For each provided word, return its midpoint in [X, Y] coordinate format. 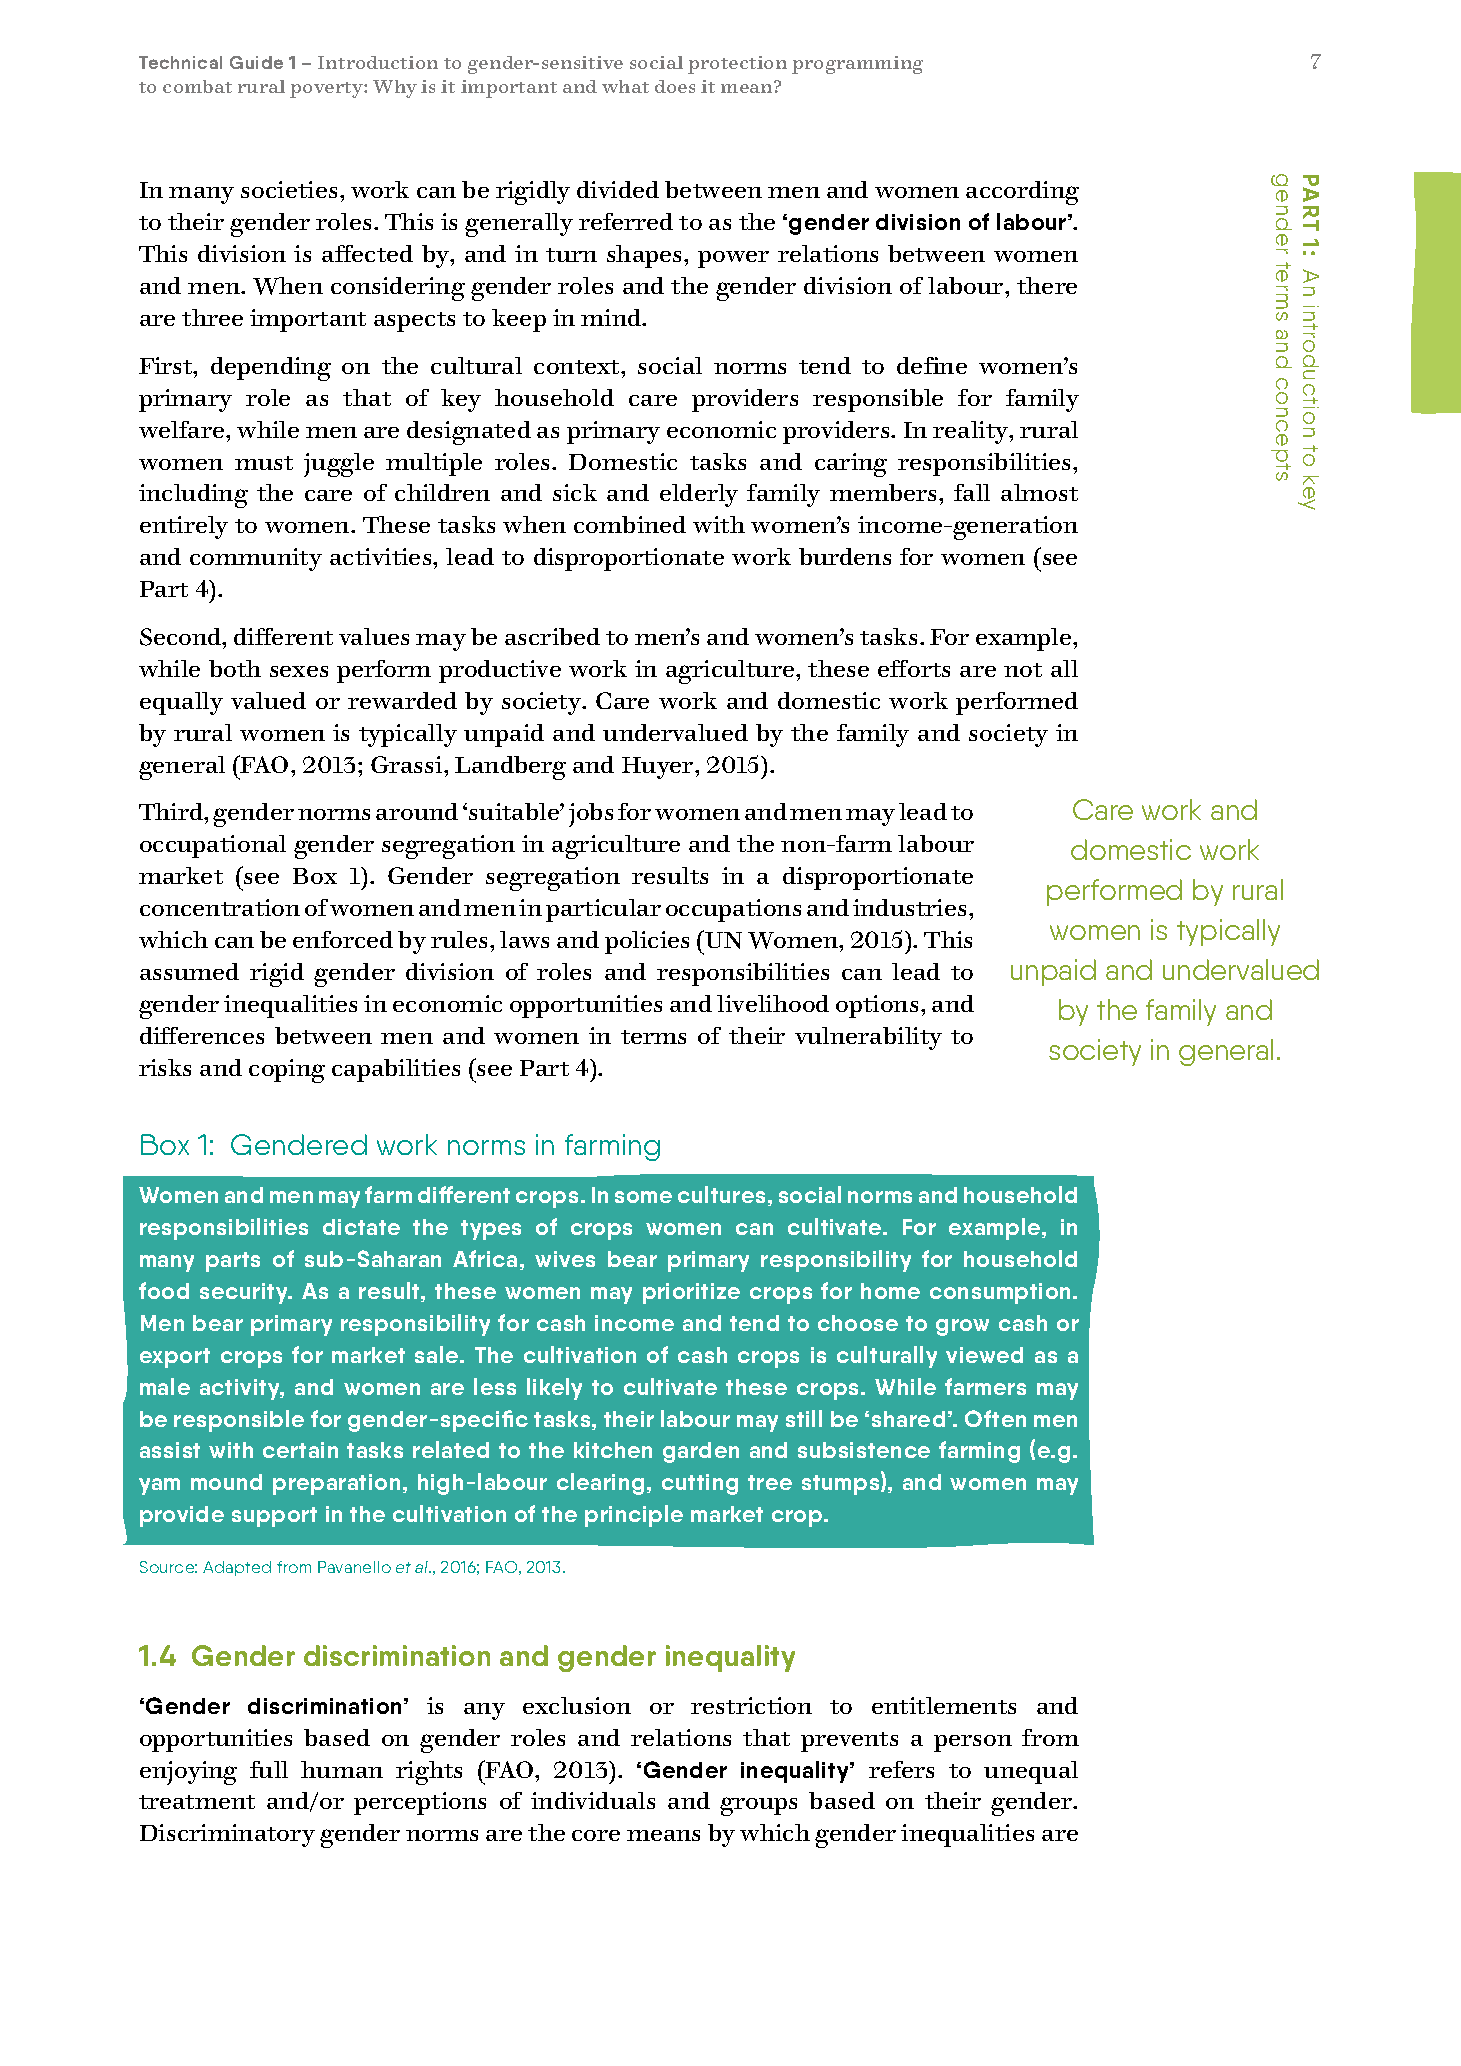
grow [962, 1327]
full [269, 1769]
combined [630, 524]
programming [857, 65]
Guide [256, 62]
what [625, 86]
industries [909, 907]
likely [554, 1389]
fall [972, 492]
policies [647, 942]
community [256, 559]
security [245, 1293]
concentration [220, 907]
